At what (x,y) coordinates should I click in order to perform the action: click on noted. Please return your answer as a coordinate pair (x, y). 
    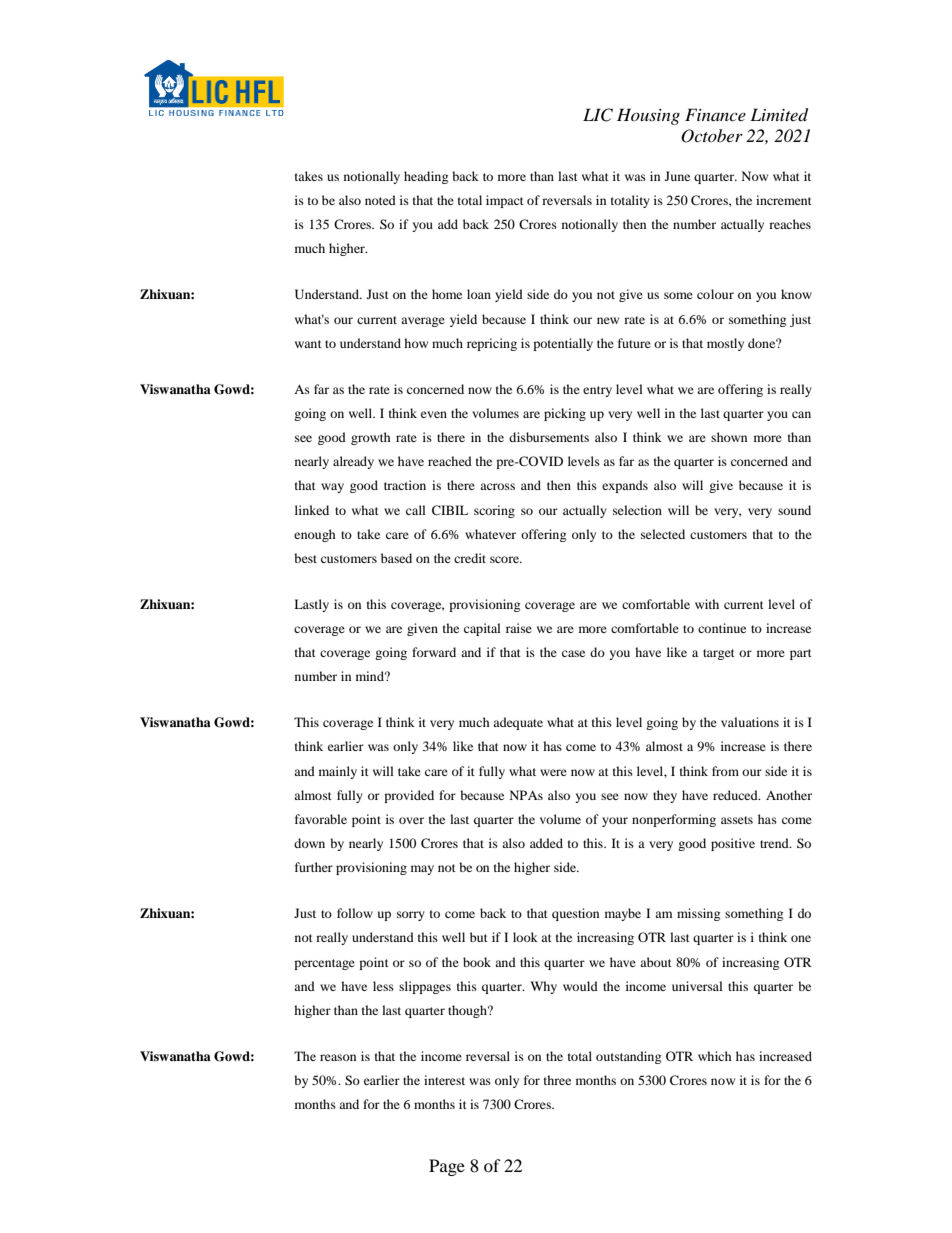
    Looking at the image, I should click on (380, 200).
